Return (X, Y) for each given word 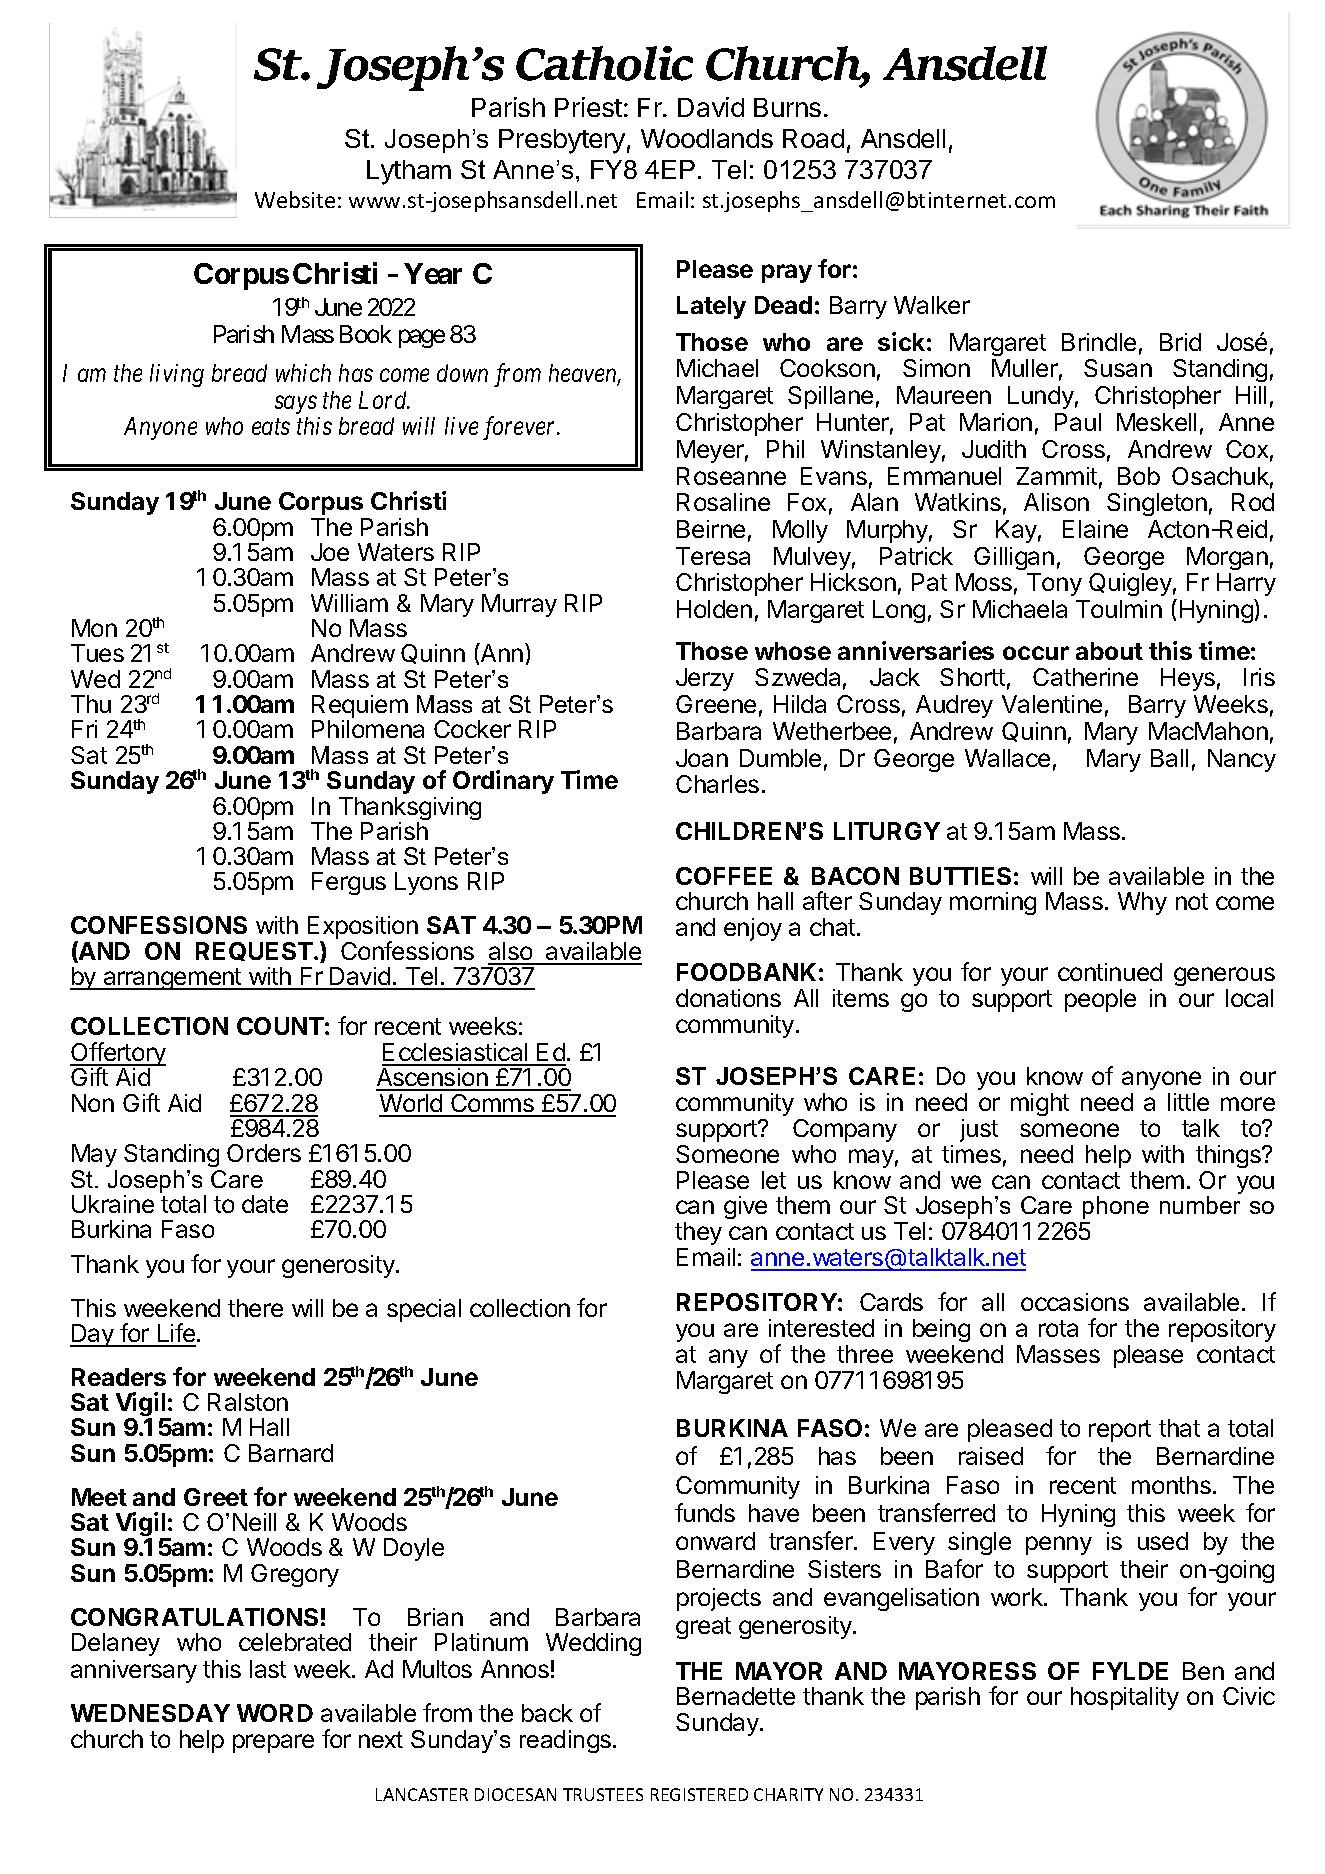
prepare (273, 1743)
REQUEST (254, 951)
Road (813, 138)
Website (295, 199)
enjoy (753, 929)
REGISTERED (699, 1794)
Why (1142, 903)
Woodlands (707, 138)
